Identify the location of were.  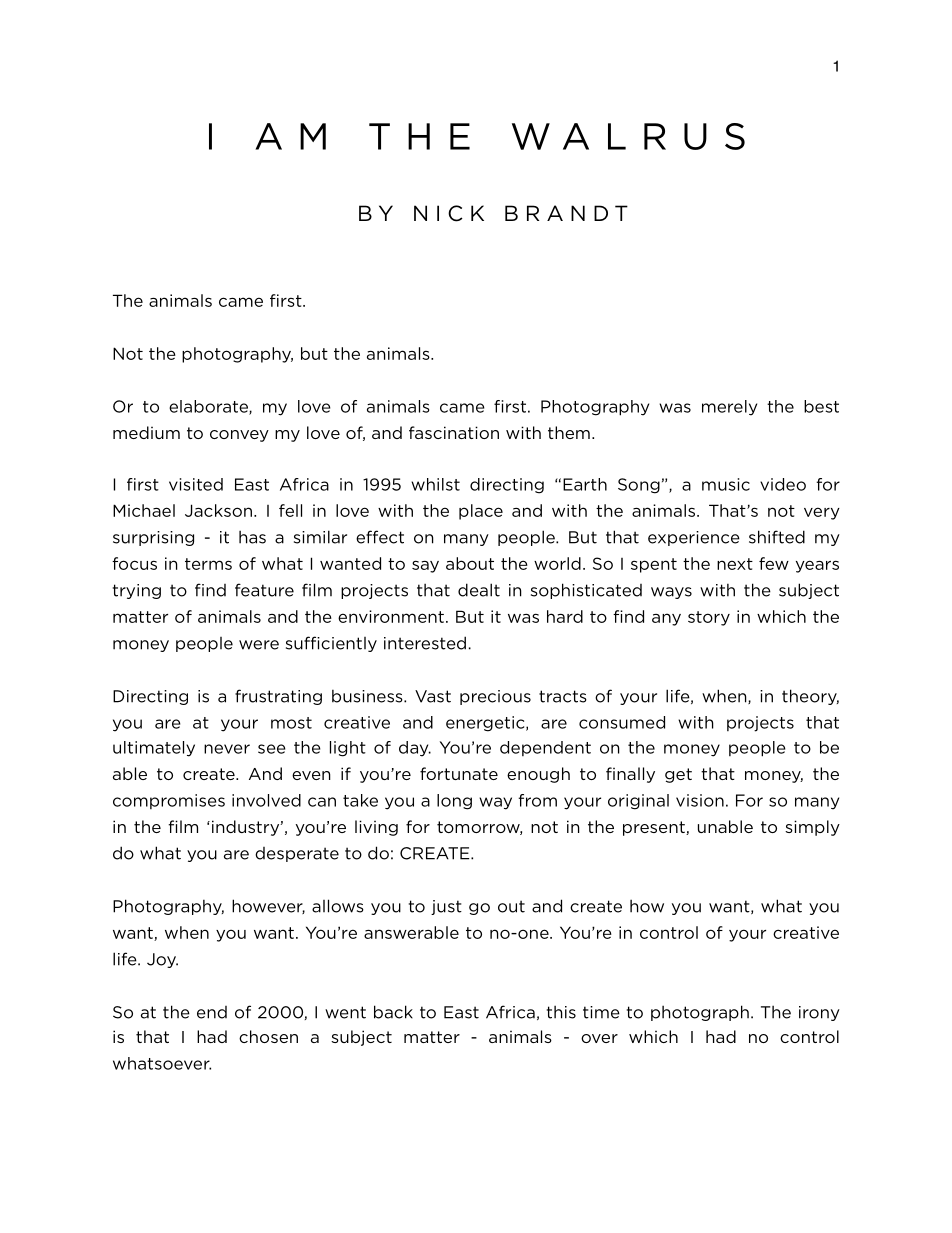
(259, 645).
